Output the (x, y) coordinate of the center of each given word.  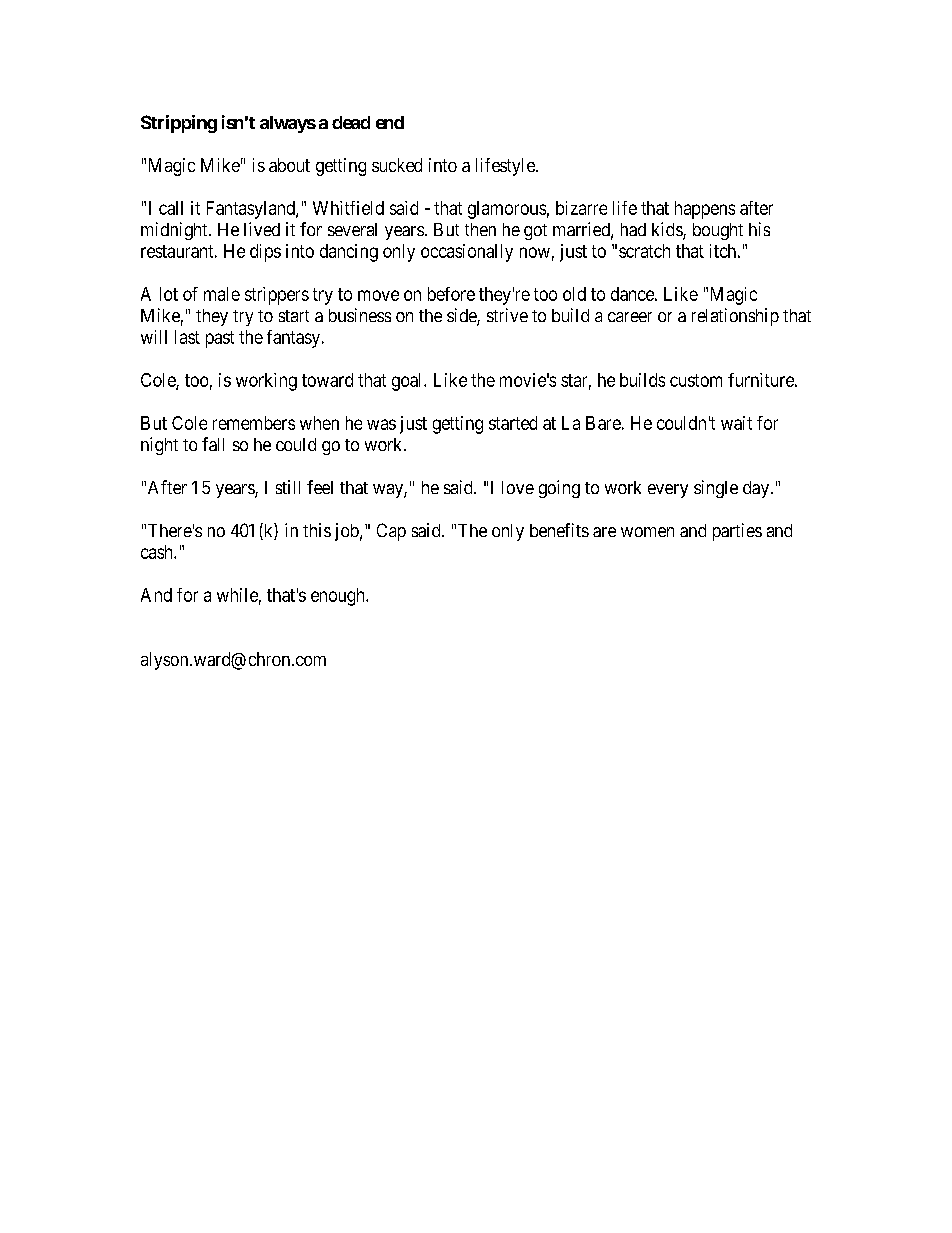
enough (339, 597)
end (390, 122)
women (647, 532)
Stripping (179, 124)
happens (705, 210)
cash (158, 552)
